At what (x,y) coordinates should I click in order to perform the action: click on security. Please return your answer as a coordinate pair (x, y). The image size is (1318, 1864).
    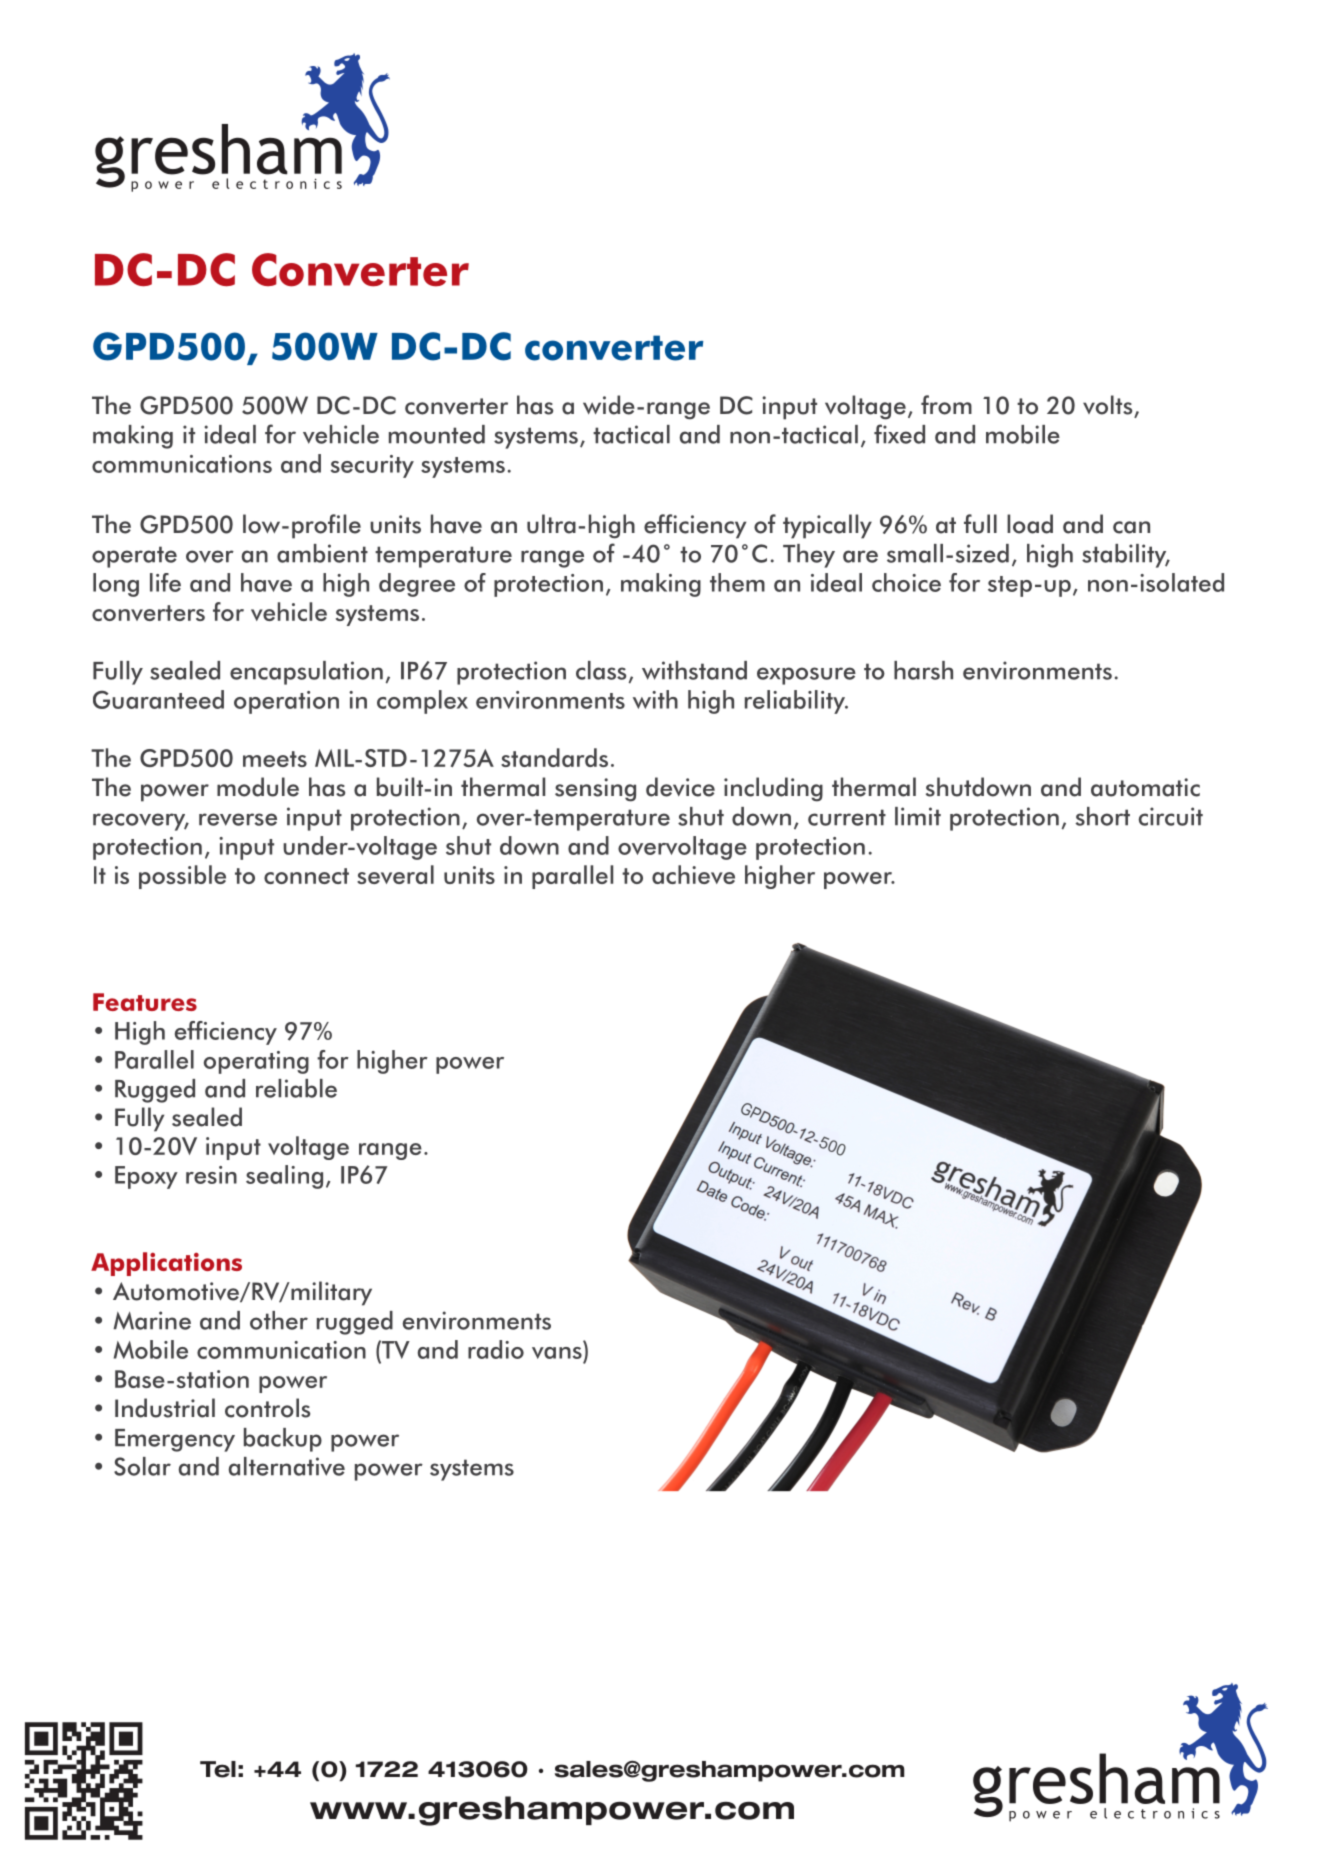
    Looking at the image, I should click on (372, 466).
